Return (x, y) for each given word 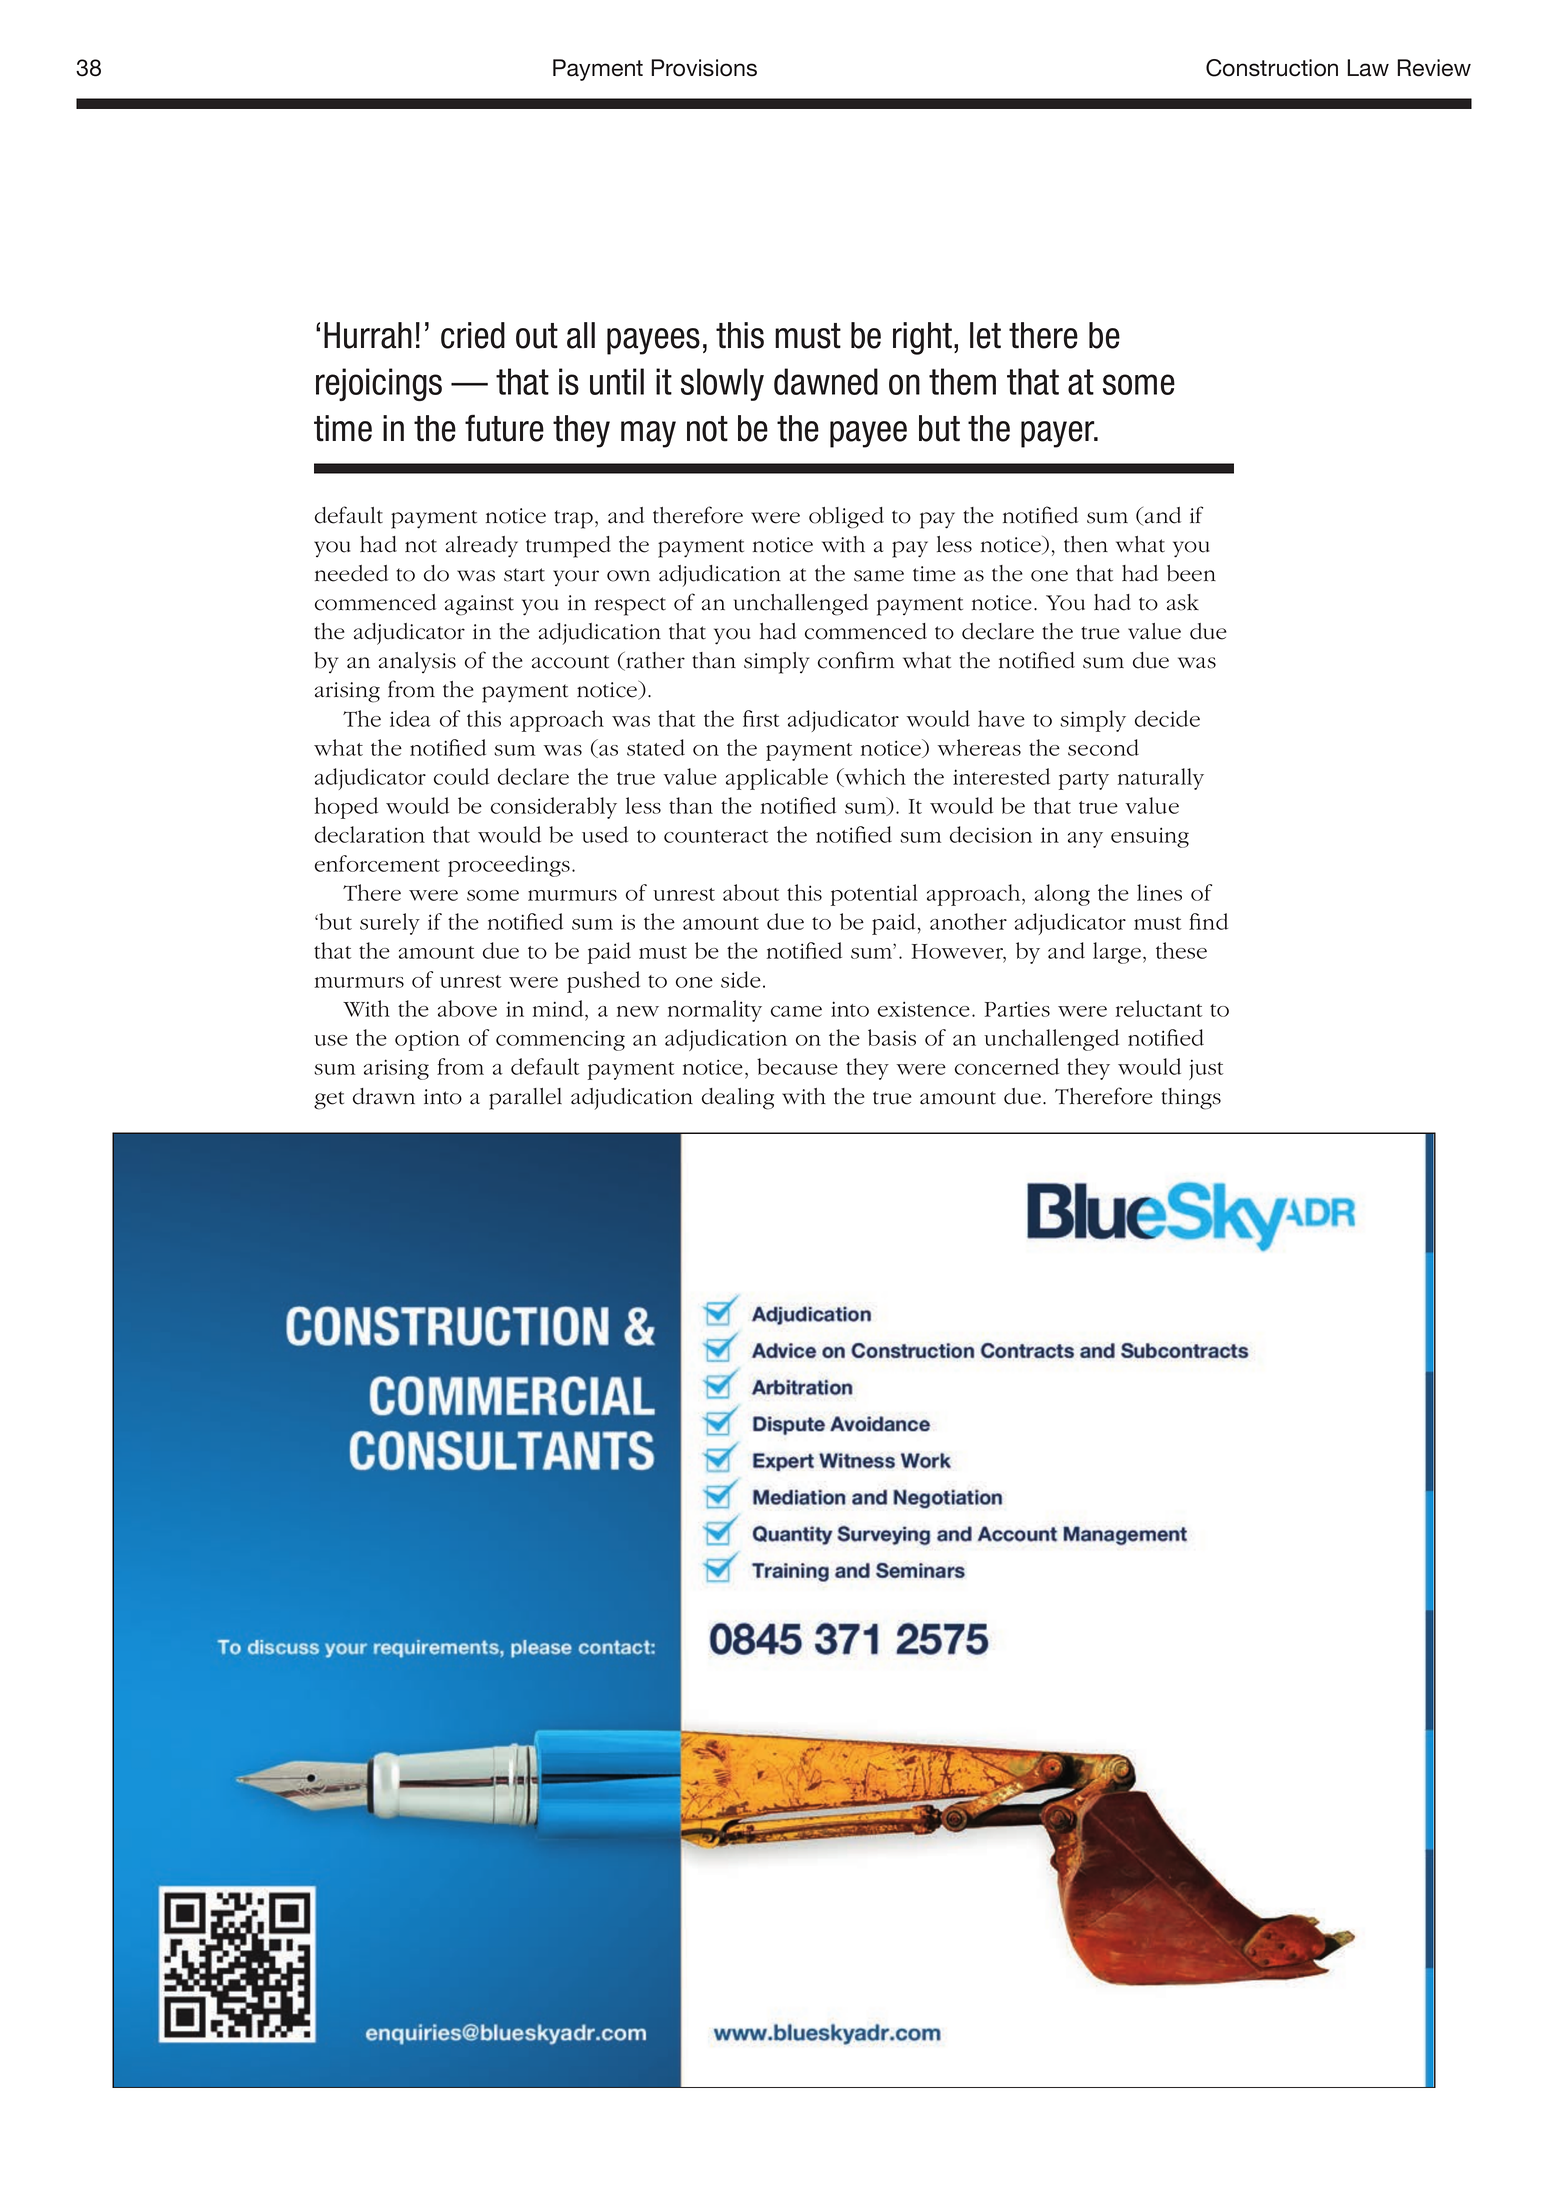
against (479, 605)
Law (1368, 68)
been (1191, 573)
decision (991, 834)
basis (892, 1037)
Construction (1272, 68)
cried (473, 335)
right (924, 338)
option (427, 1040)
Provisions (704, 68)
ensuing (1150, 837)
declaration (370, 834)
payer (1059, 434)
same (879, 576)
